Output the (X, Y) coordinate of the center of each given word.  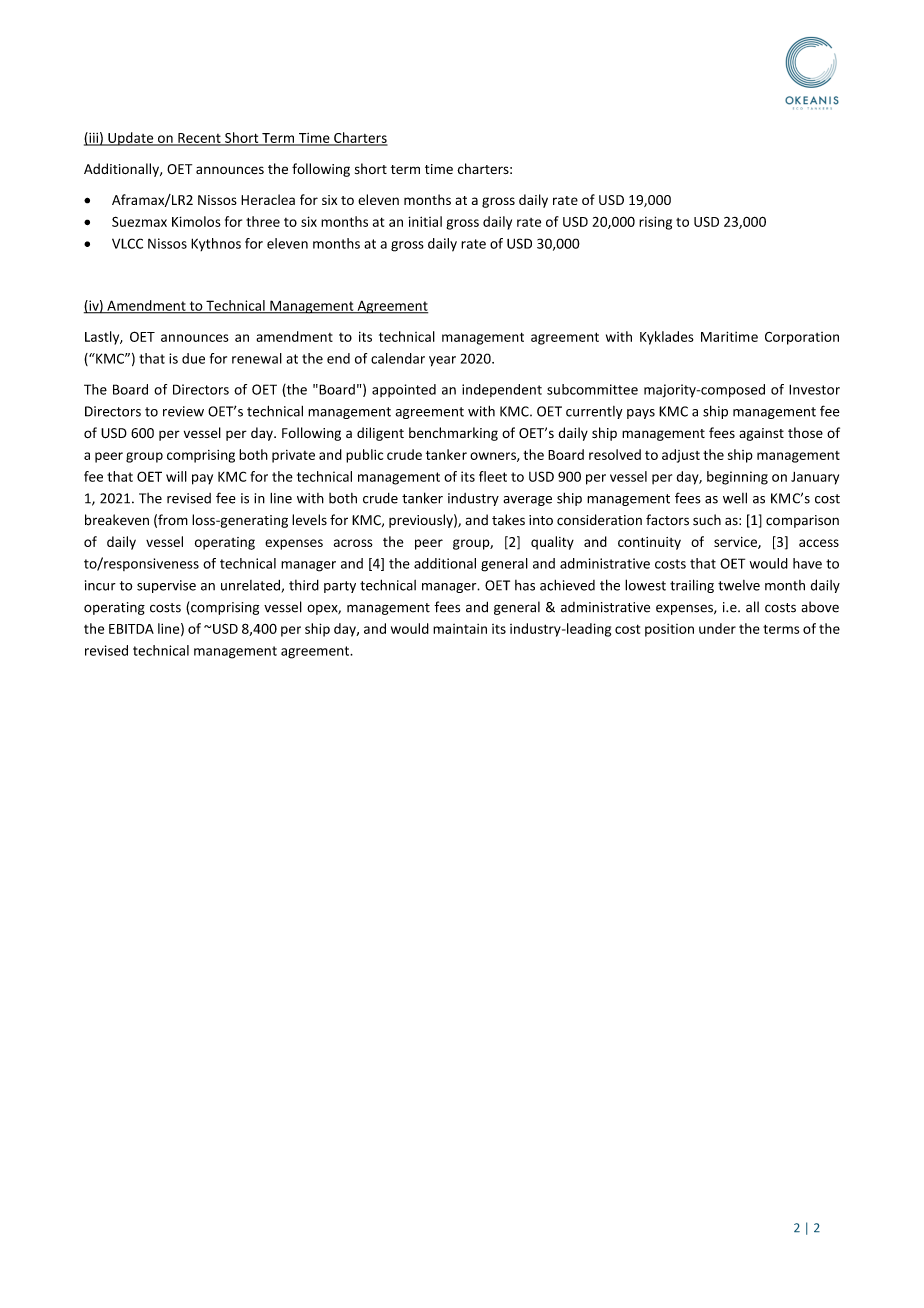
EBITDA (131, 629)
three (263, 221)
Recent (199, 139)
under (717, 628)
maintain (460, 629)
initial (425, 221)
